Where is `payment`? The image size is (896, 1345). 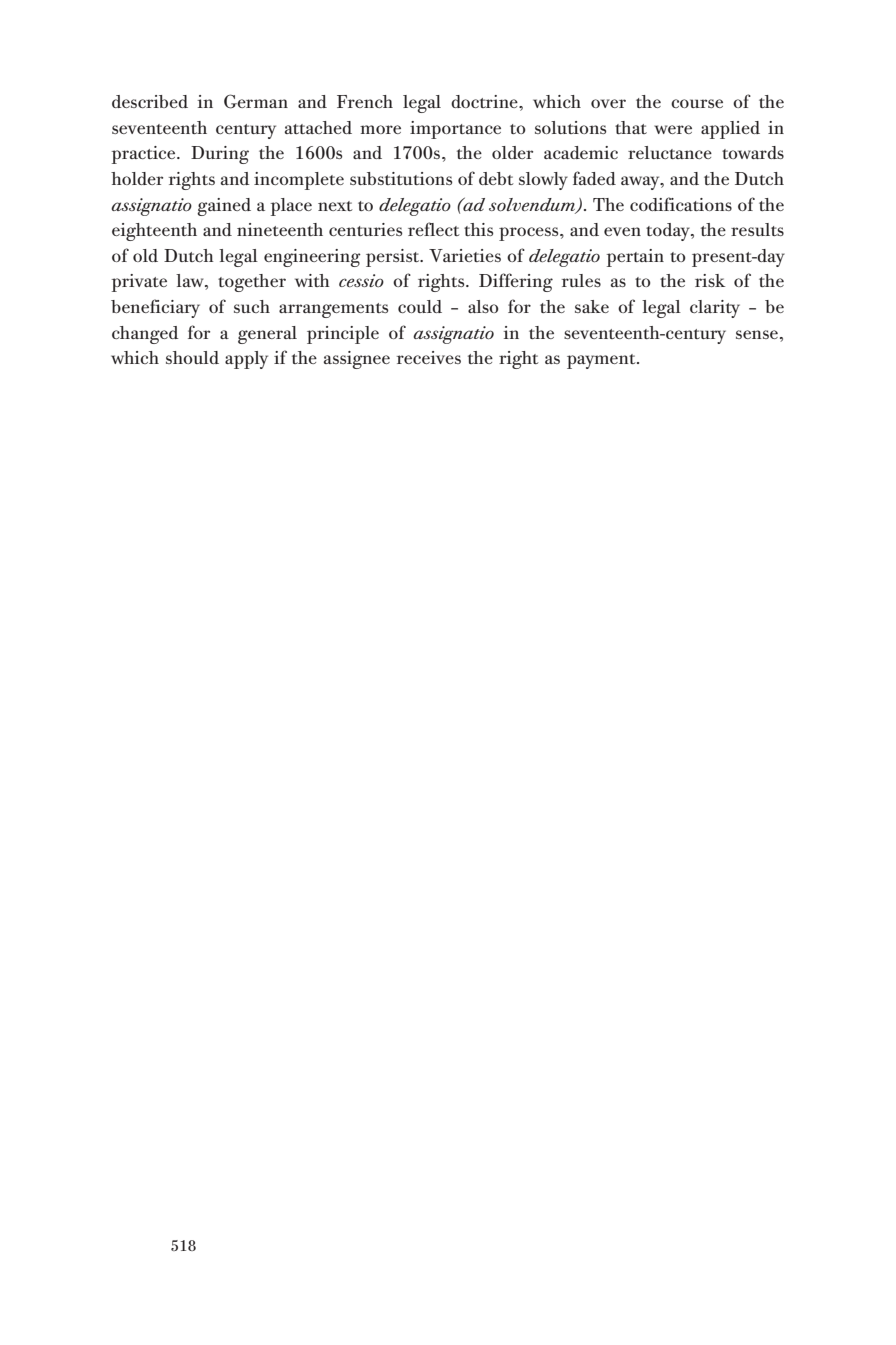 payment is located at coordinates (602, 361).
